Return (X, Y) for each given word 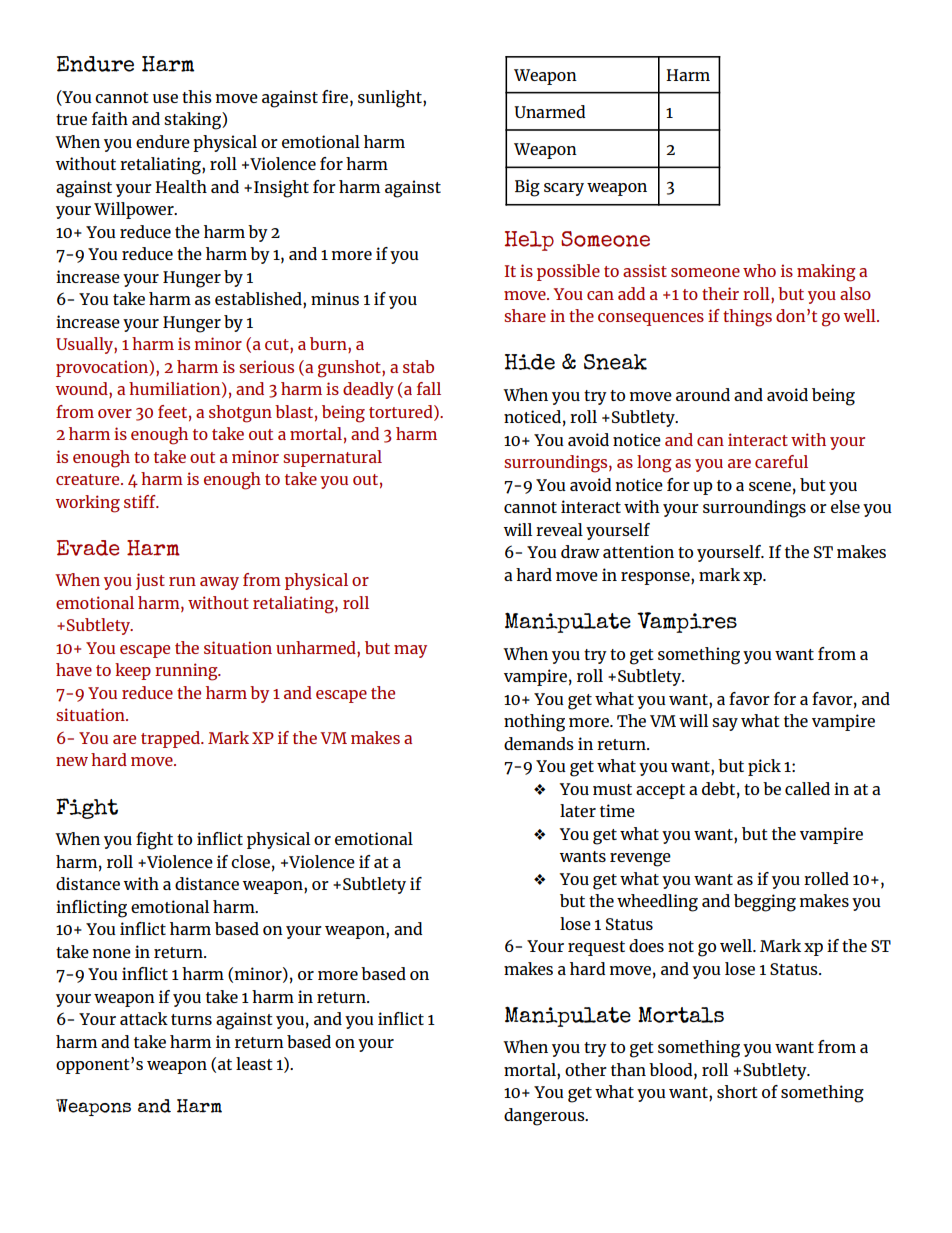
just (150, 581)
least (254, 1063)
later (578, 810)
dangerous (545, 1117)
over (115, 413)
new (72, 761)
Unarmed (549, 111)
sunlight (391, 99)
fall (429, 388)
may (410, 651)
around (703, 394)
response (656, 578)
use (165, 98)
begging (765, 903)
